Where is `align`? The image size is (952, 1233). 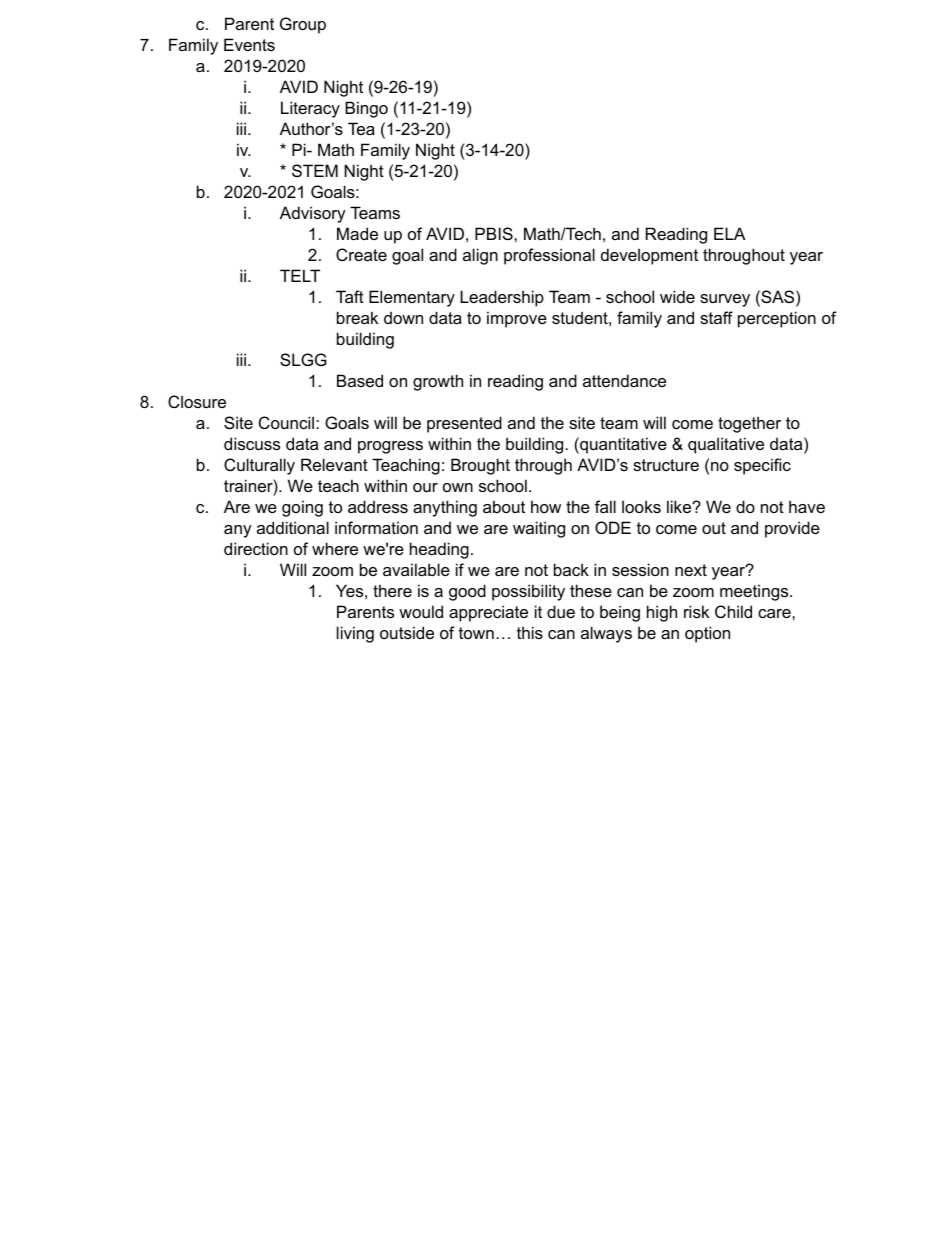
align is located at coordinates (480, 256).
